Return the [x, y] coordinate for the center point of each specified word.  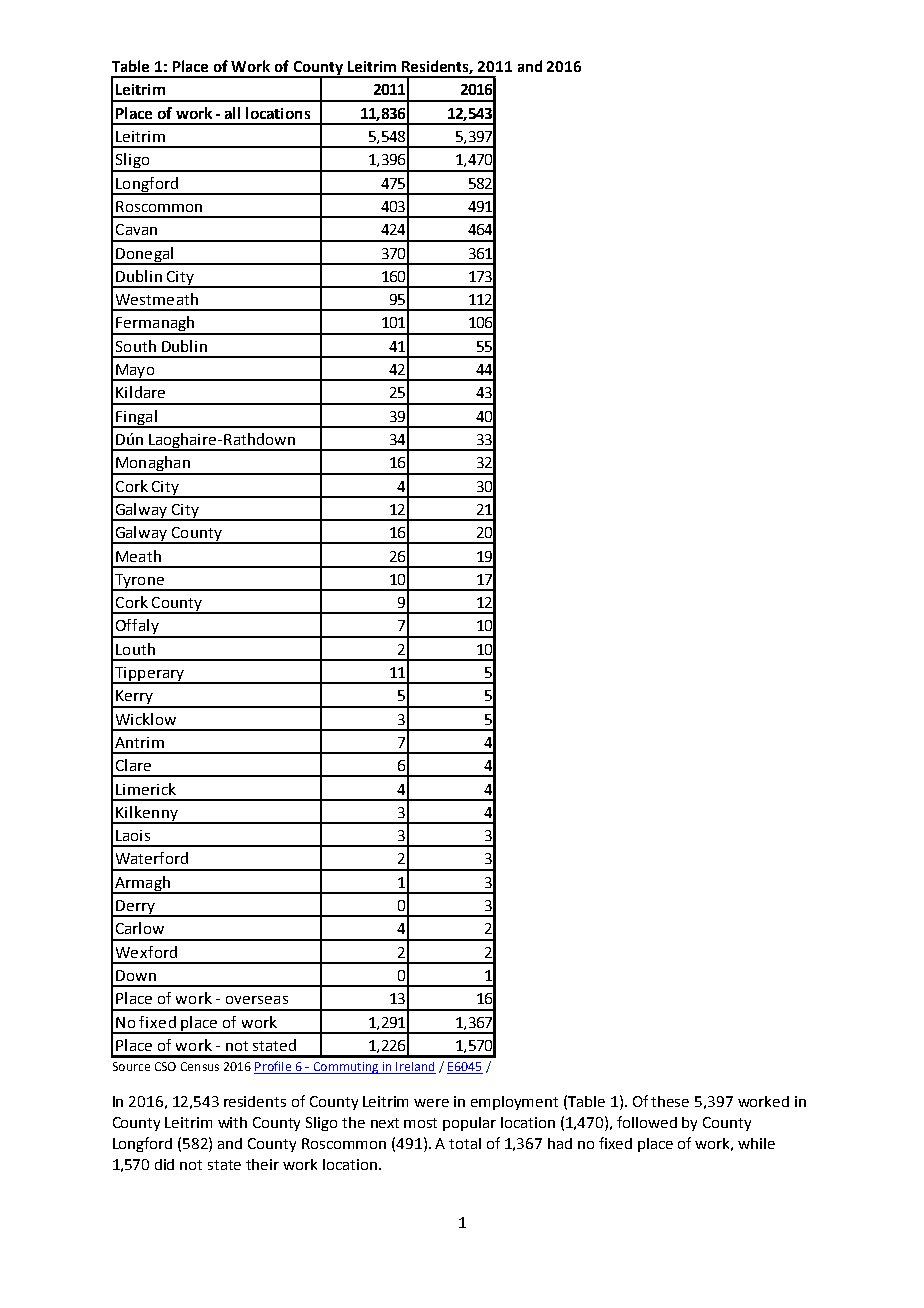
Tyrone [139, 582]
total [465, 1143]
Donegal [144, 255]
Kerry [135, 698]
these [670, 1101]
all [232, 113]
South [136, 346]
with [232, 1122]
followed [647, 1122]
